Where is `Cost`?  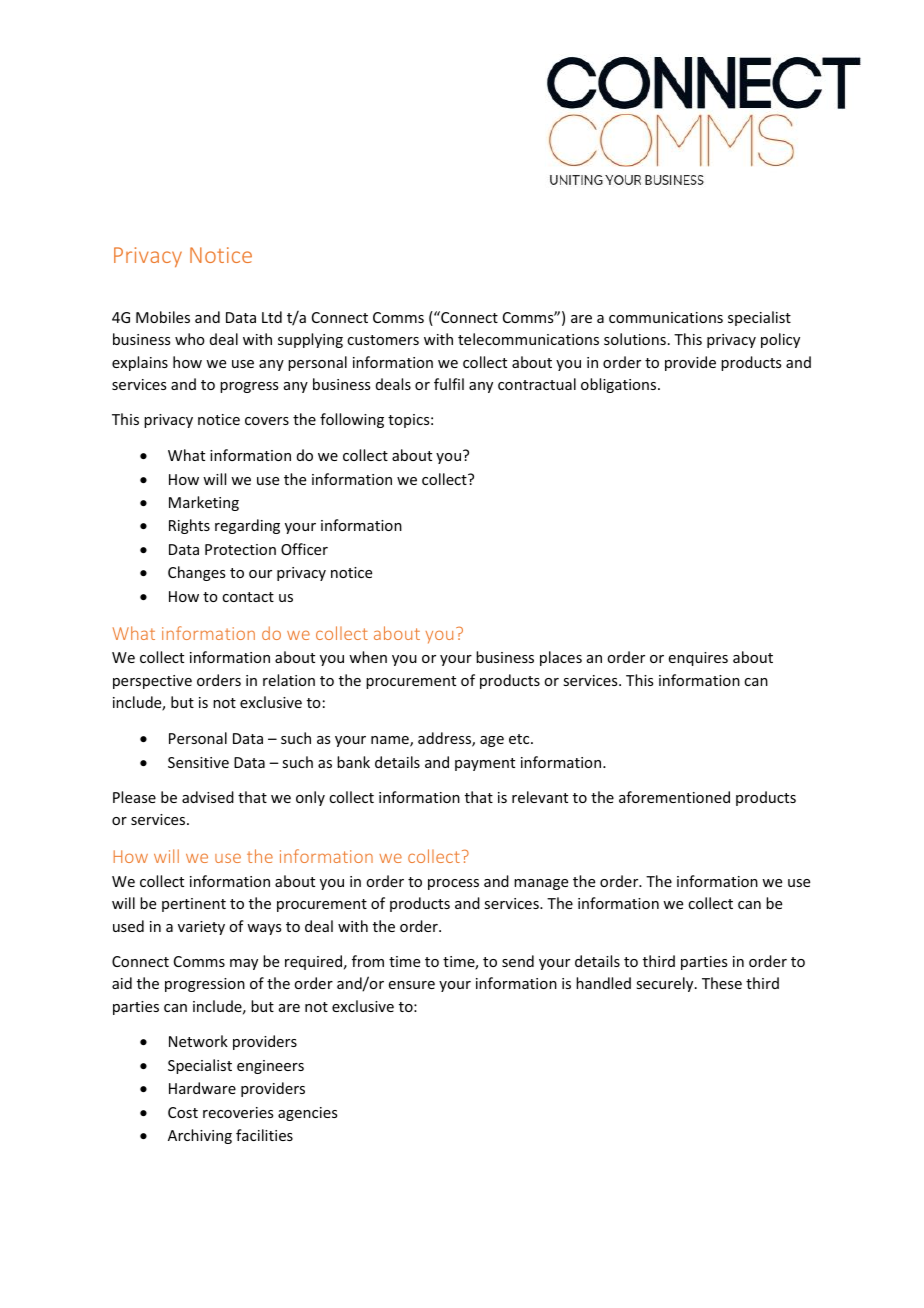 Cost is located at coordinates (183, 1112).
